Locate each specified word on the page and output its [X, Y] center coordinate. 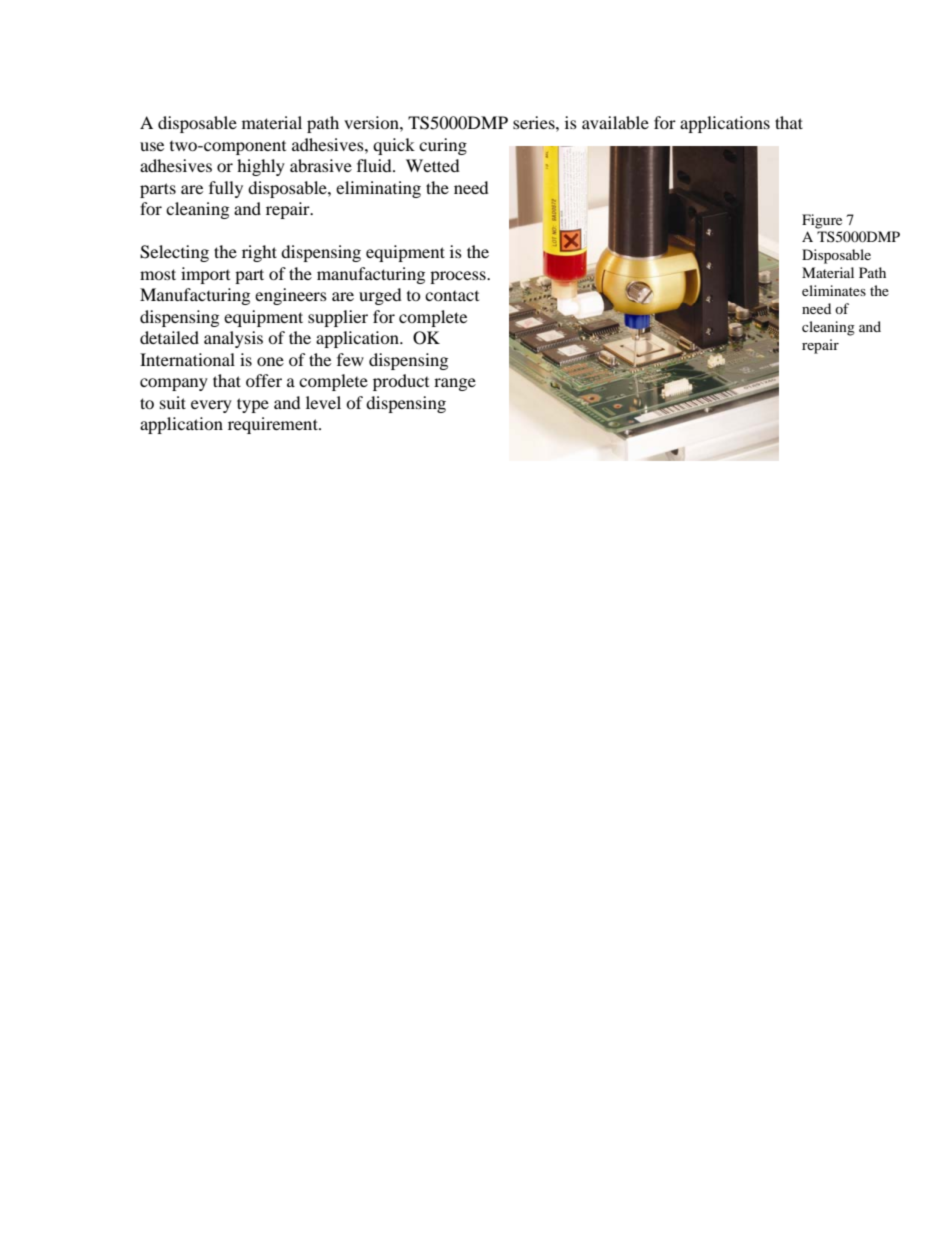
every [211, 406]
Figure [822, 221]
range [455, 384]
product [401, 382]
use [152, 146]
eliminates [834, 290]
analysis [233, 339]
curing [443, 146]
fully [226, 189]
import [205, 275]
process [459, 277]
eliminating [378, 189]
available [615, 122]
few [350, 359]
